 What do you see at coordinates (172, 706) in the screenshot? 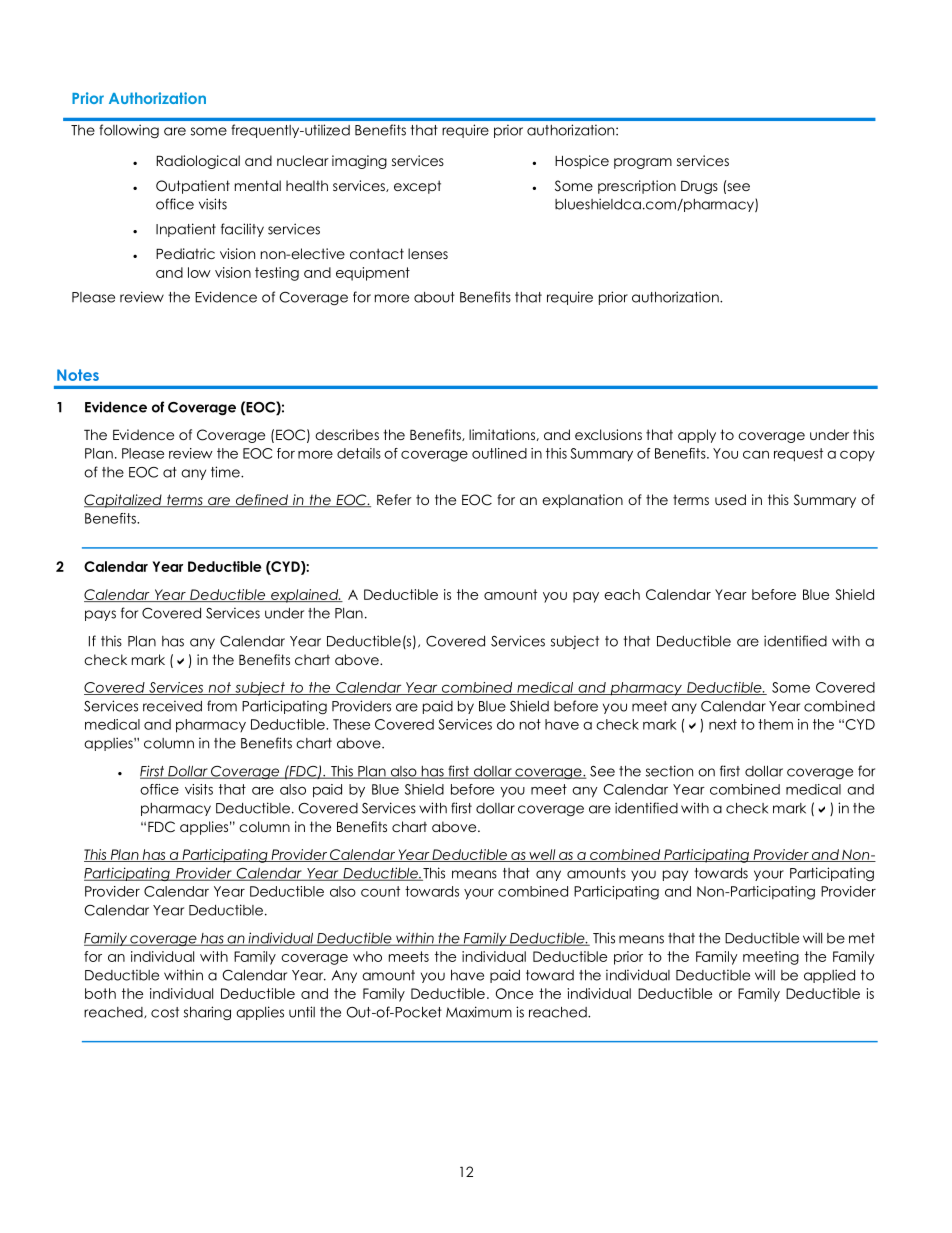
I see `received` at bounding box center [172, 706].
